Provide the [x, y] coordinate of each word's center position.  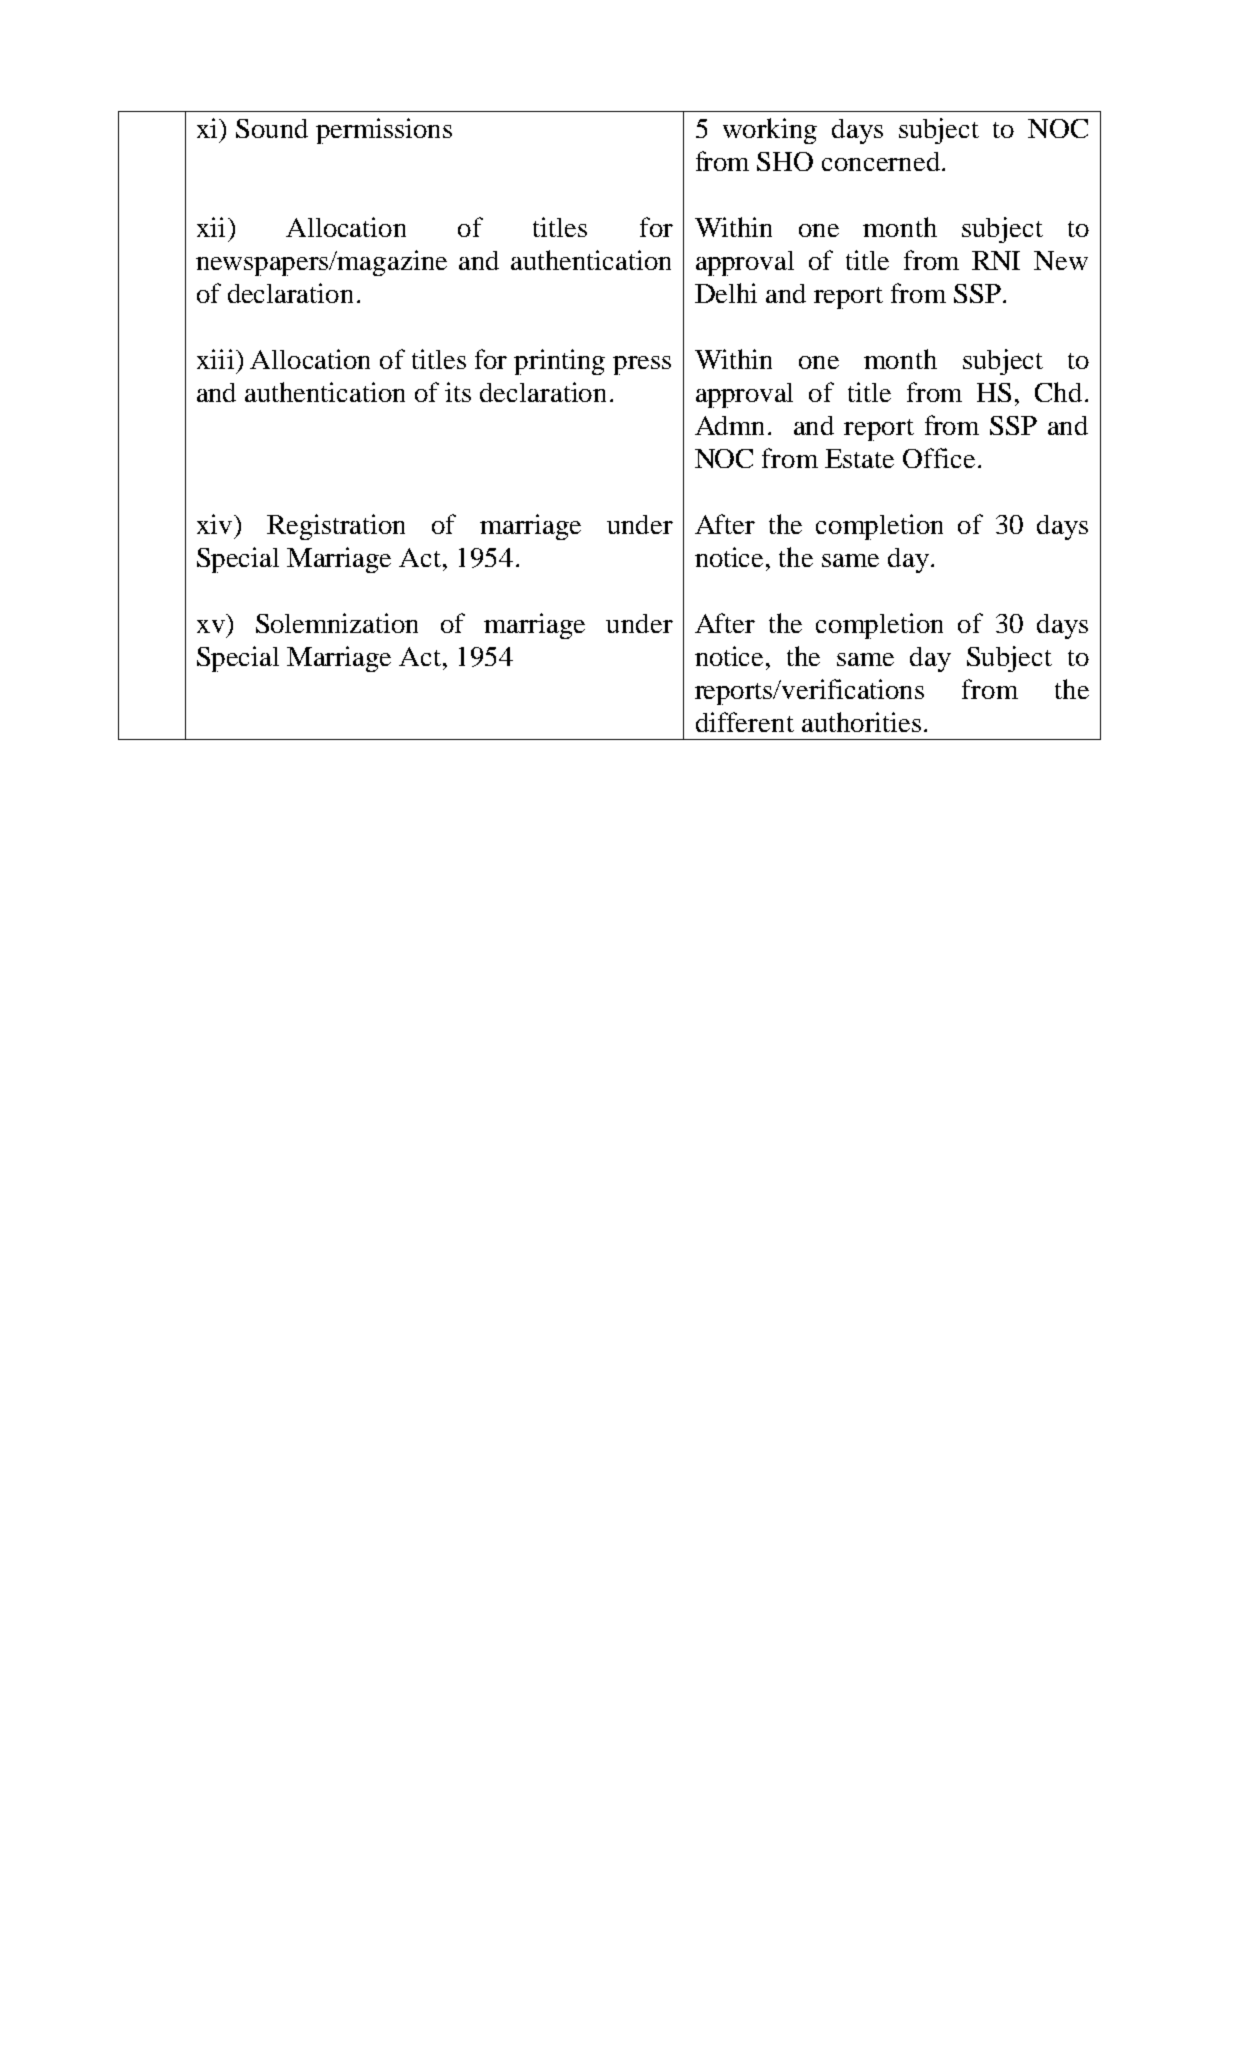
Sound [272, 128]
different [745, 722]
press [642, 365]
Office [939, 458]
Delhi [726, 293]
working [770, 131]
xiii [215, 359]
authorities [861, 722]
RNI [996, 260]
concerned [882, 161]
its [458, 392]
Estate [859, 458]
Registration [336, 527]
